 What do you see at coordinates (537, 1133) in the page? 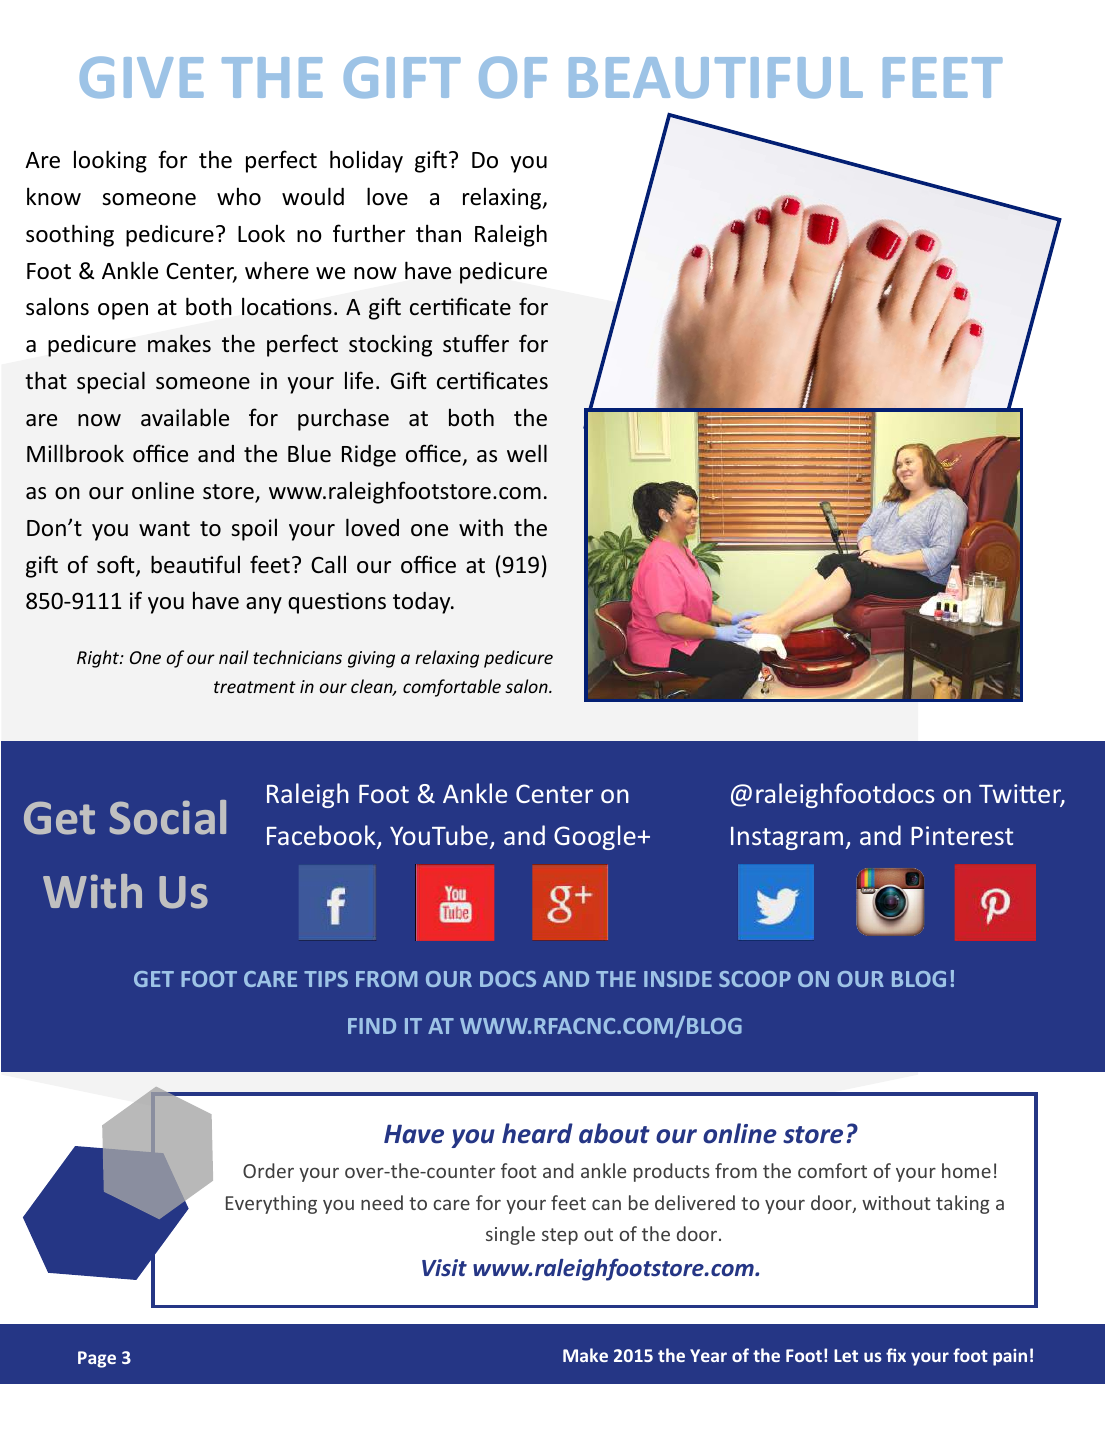
I see `heard` at bounding box center [537, 1133].
